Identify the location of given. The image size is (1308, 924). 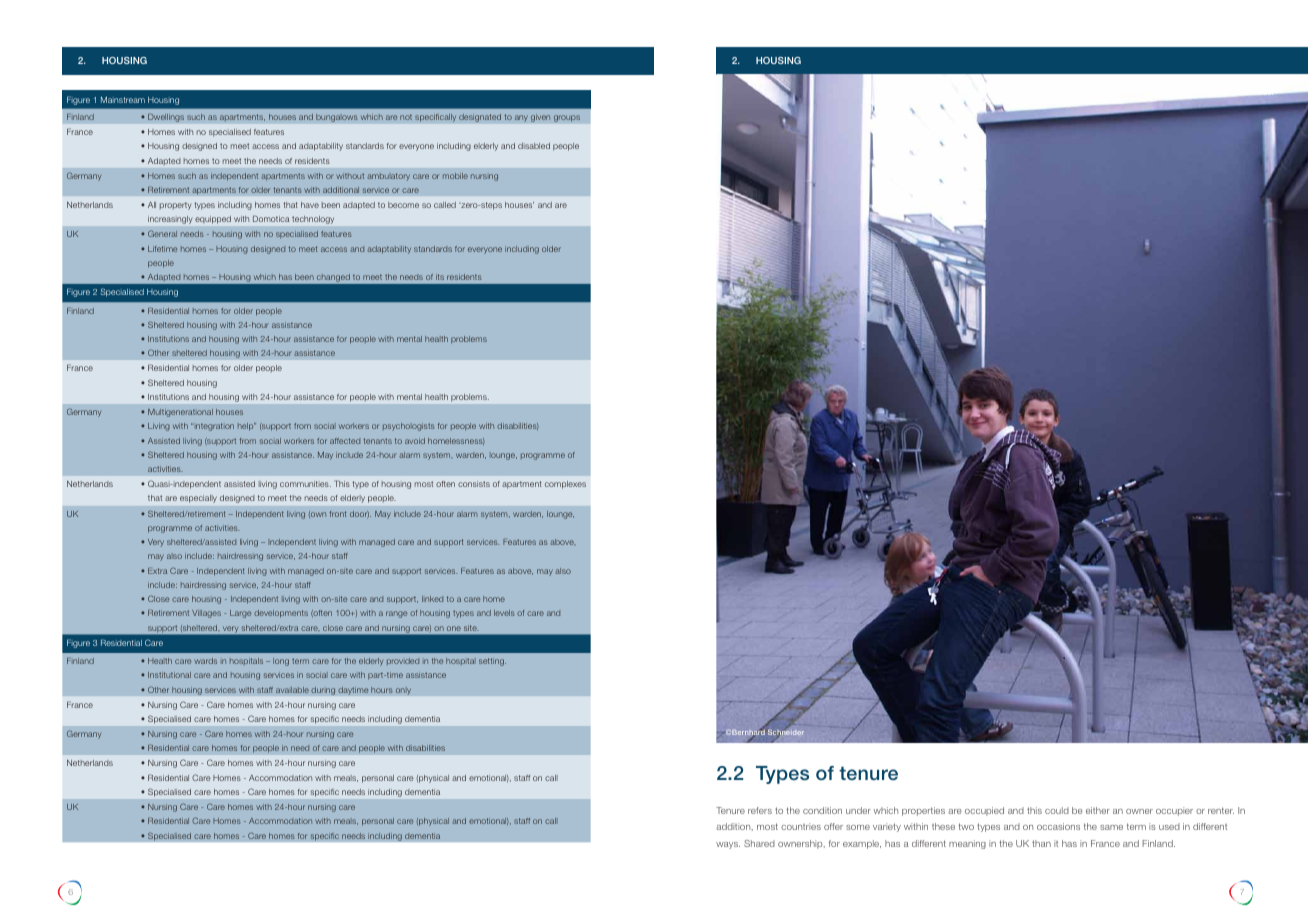
(541, 118).
